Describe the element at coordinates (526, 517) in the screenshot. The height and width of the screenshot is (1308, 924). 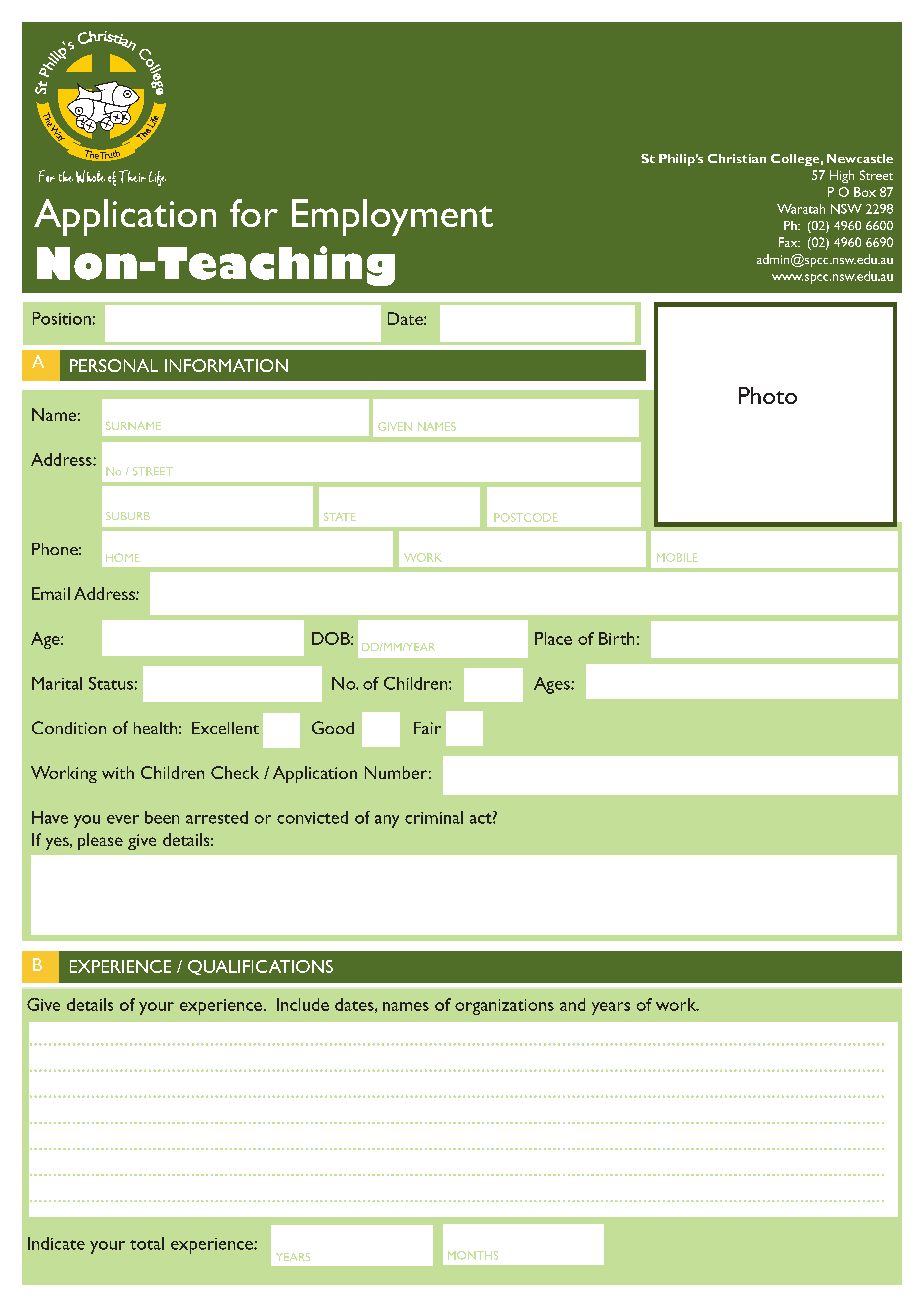
I see `POSTCODE` at that location.
